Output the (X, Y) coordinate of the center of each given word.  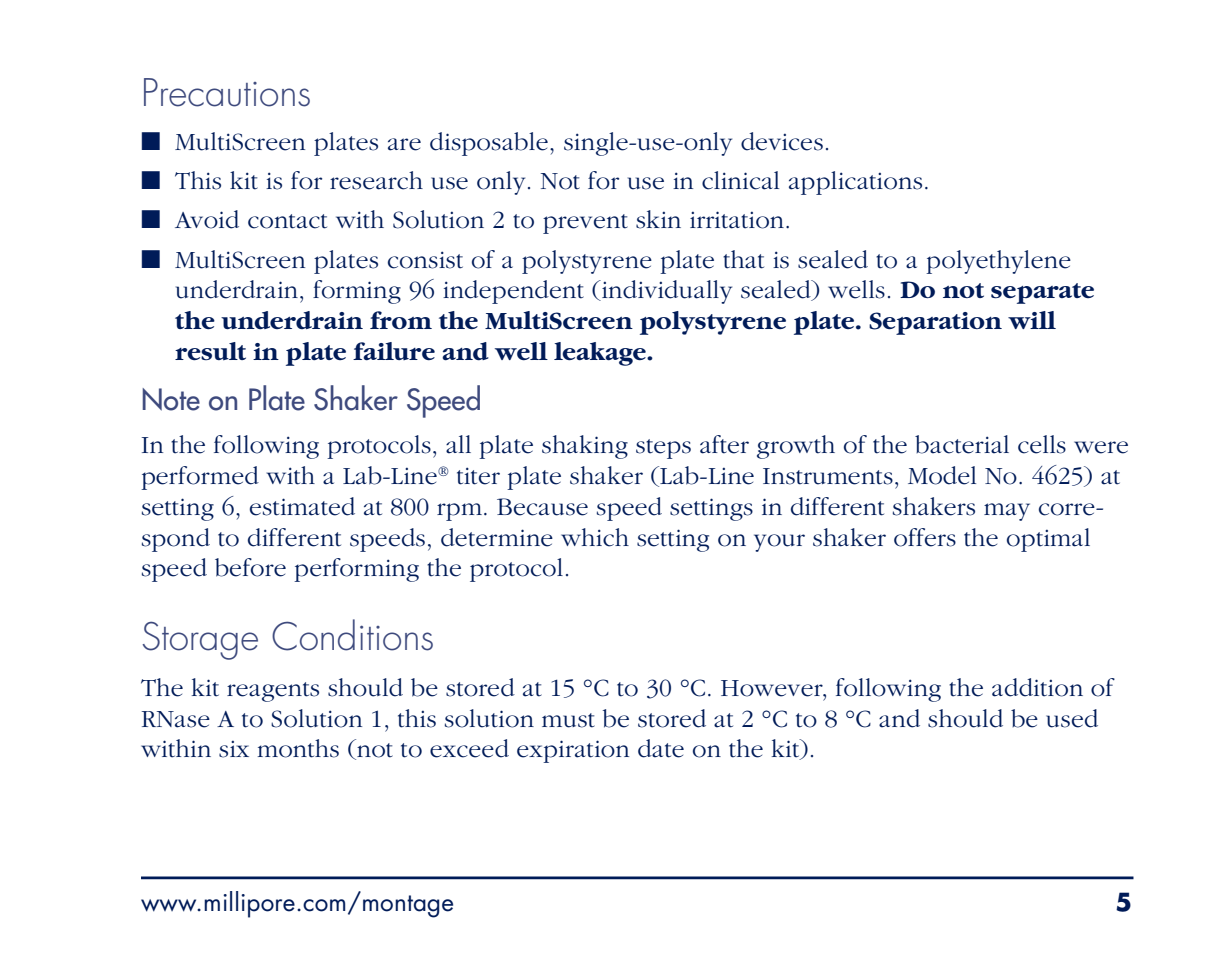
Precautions (227, 92)
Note (171, 399)
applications (855, 183)
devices (782, 141)
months (298, 748)
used (1072, 718)
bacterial (962, 444)
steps (663, 449)
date (661, 748)
